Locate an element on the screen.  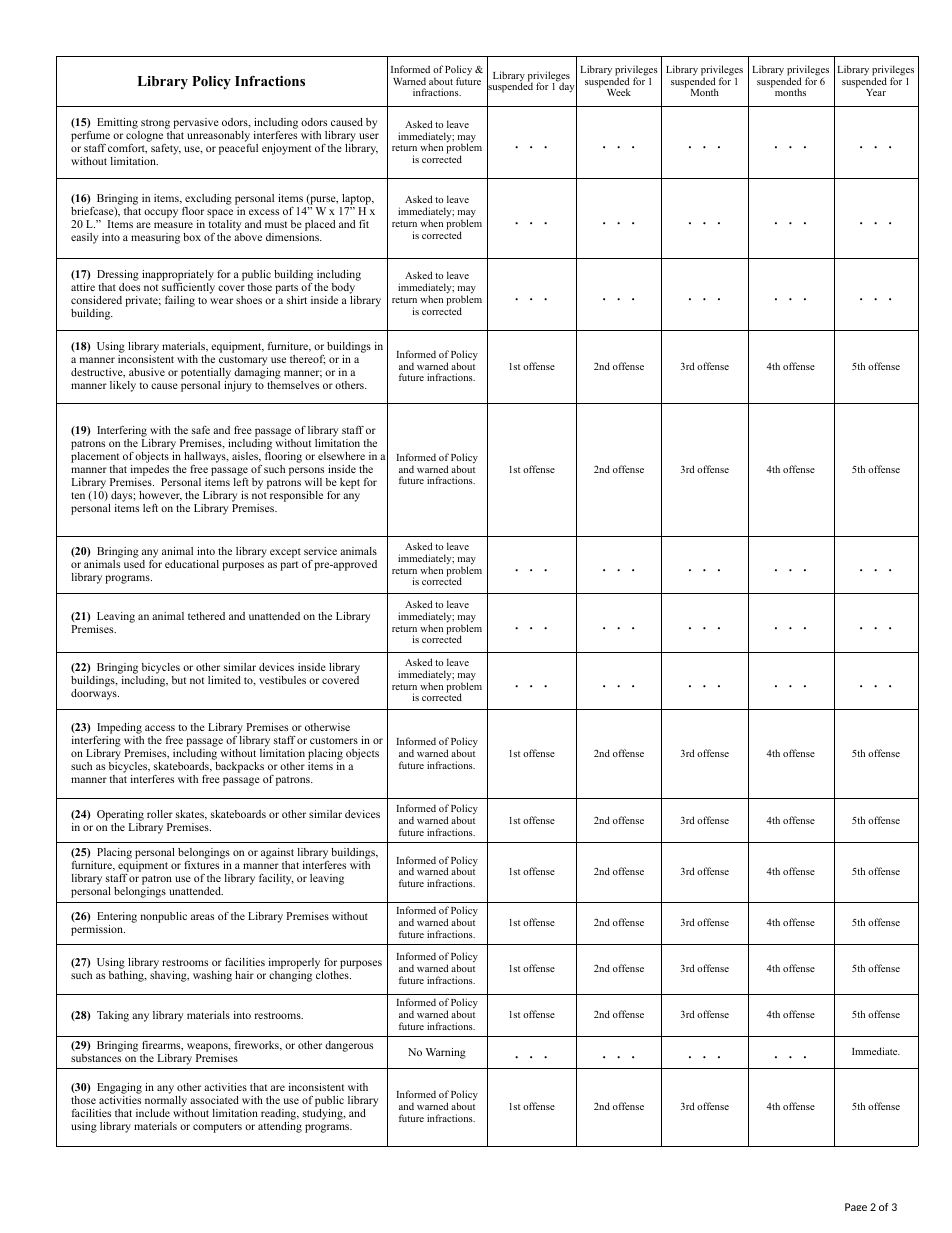
kept is located at coordinates (350, 483).
